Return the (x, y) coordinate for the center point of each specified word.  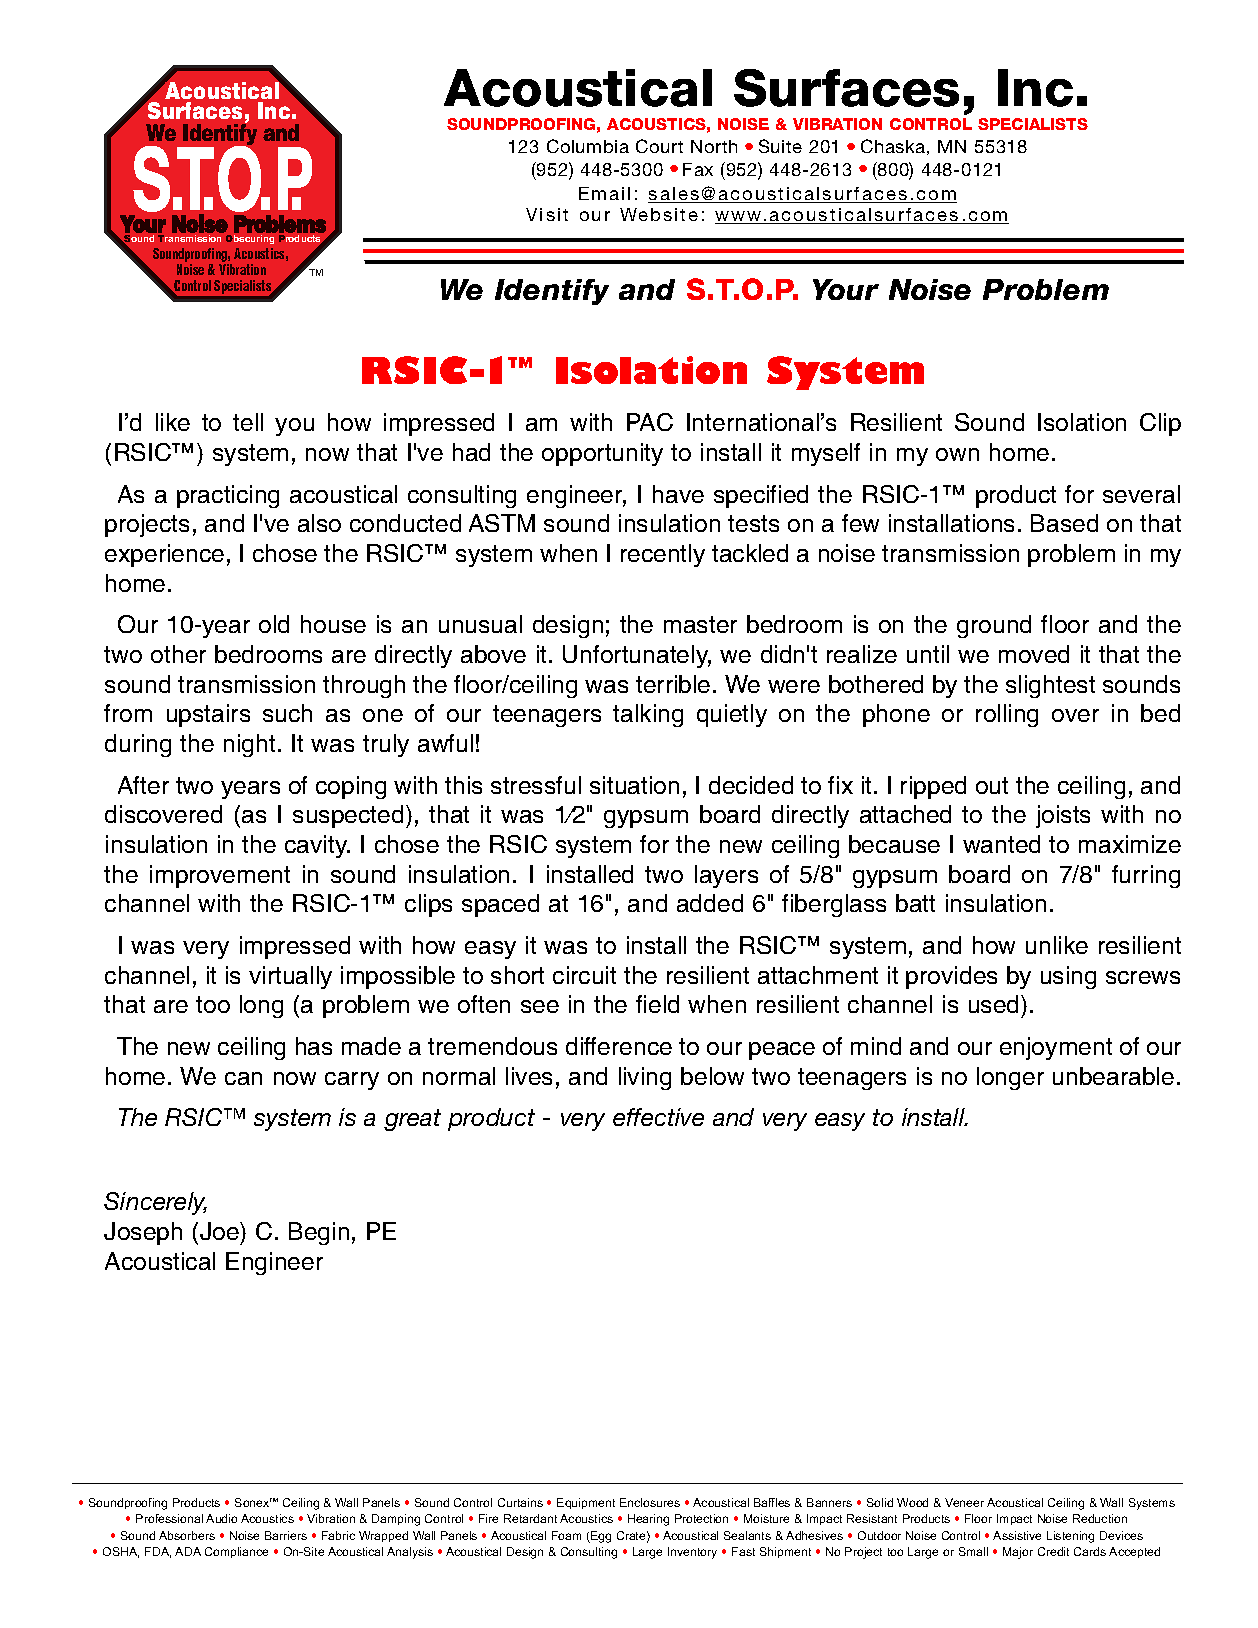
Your (846, 289)
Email (604, 193)
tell (248, 422)
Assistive (1017, 1535)
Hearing (648, 1520)
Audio (221, 1518)
